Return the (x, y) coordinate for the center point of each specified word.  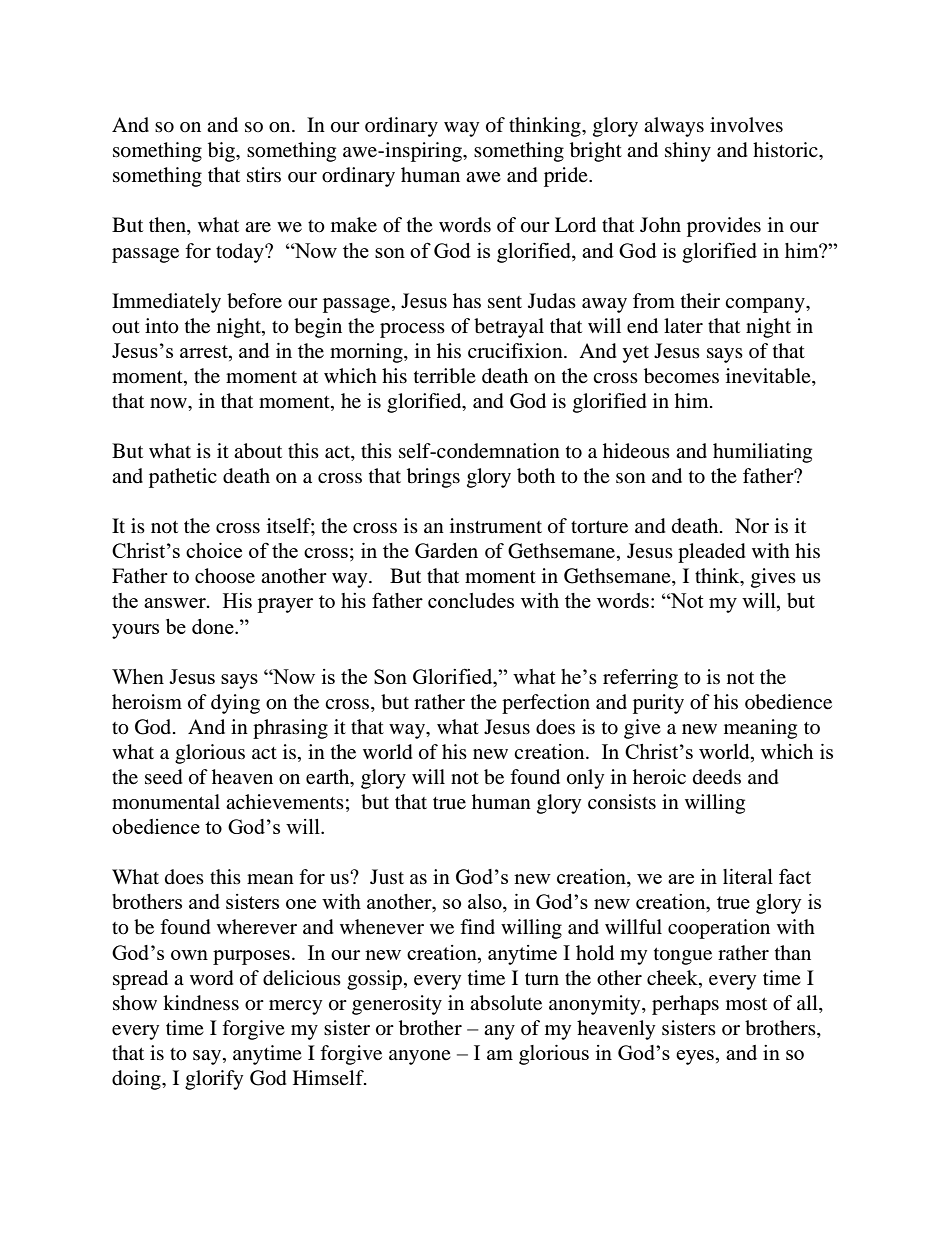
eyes (696, 1057)
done (214, 626)
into (162, 326)
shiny (688, 152)
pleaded (712, 553)
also (486, 903)
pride (567, 177)
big (222, 152)
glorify (214, 1080)
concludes (471, 600)
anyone (420, 1057)
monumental (166, 802)
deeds (717, 777)
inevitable (769, 377)
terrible (445, 376)
